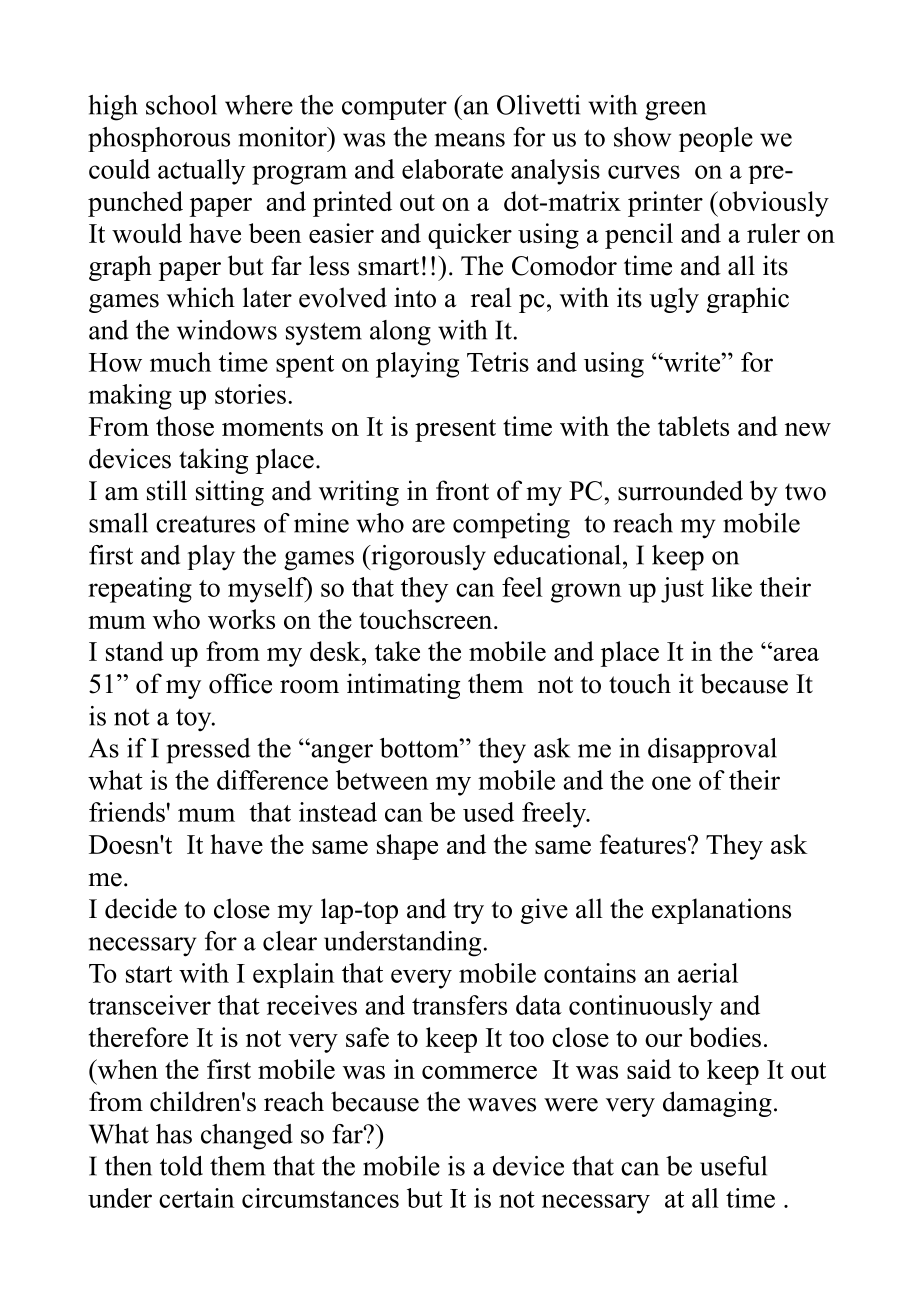 Image resolution: width=924 pixels, height=1308 pixels. Describe the element at coordinates (716, 139) in the image. I see `people` at that location.
